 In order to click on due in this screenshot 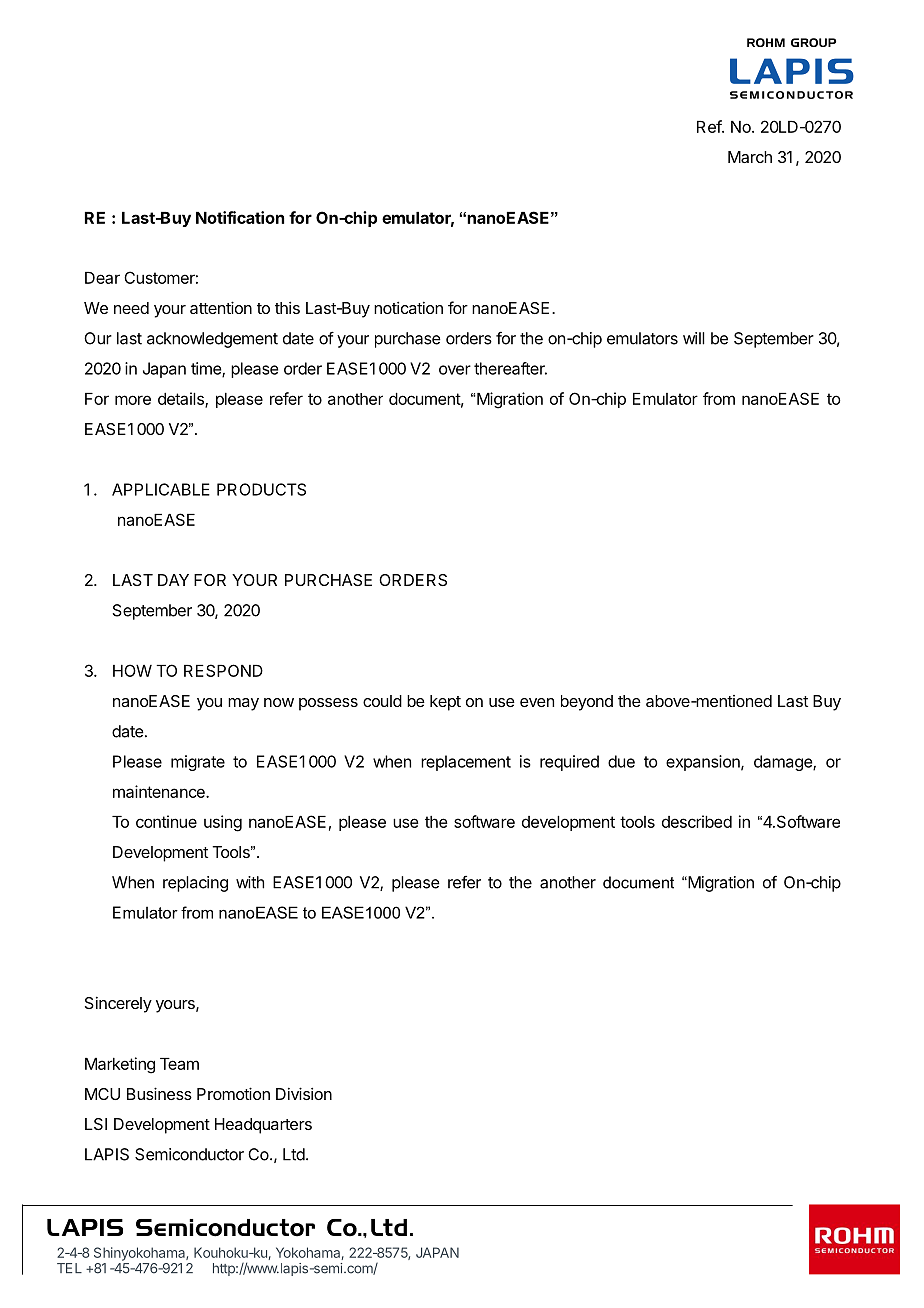, I will do `click(621, 761)`.
